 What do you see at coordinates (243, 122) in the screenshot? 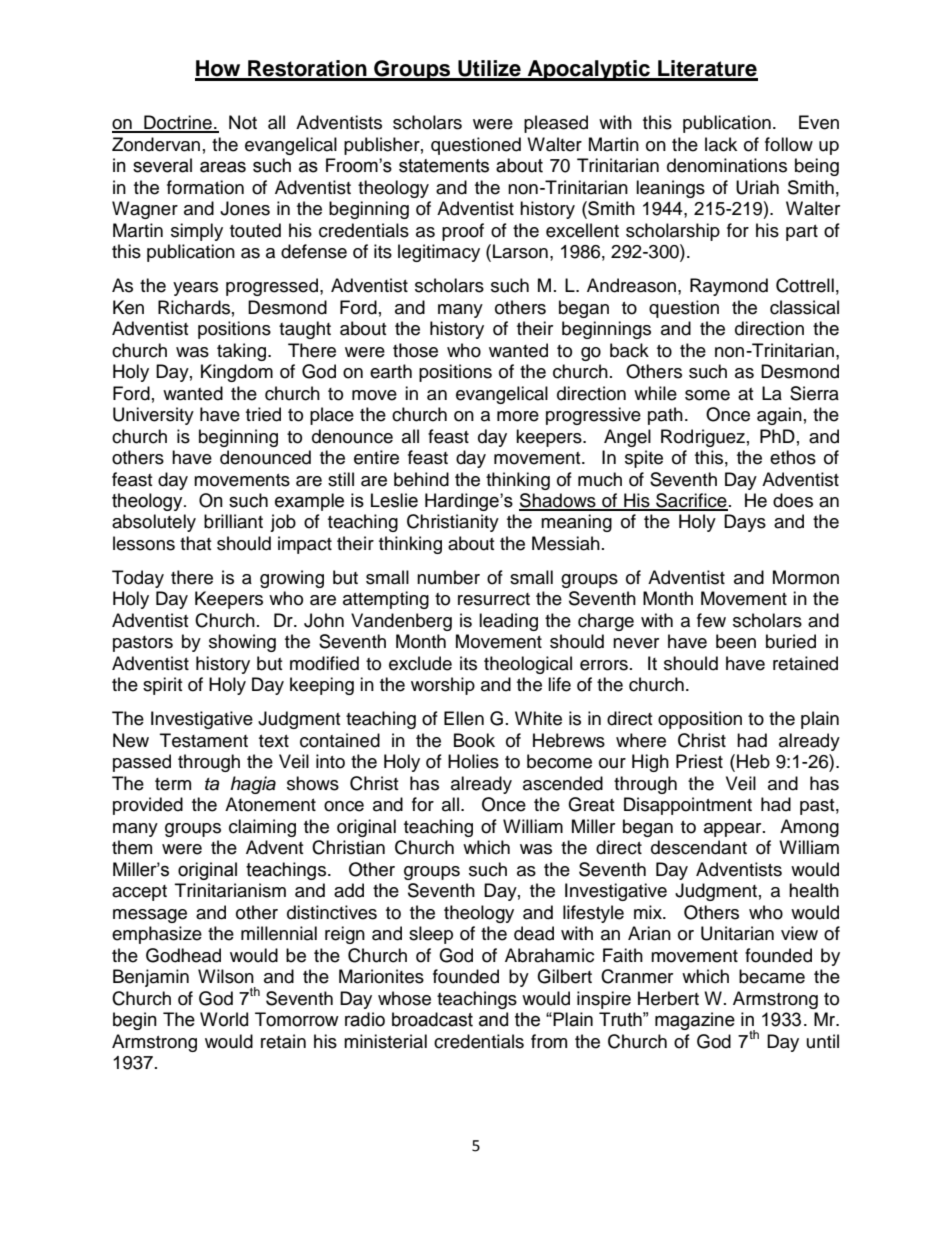
I see `Not` at bounding box center [243, 122].
